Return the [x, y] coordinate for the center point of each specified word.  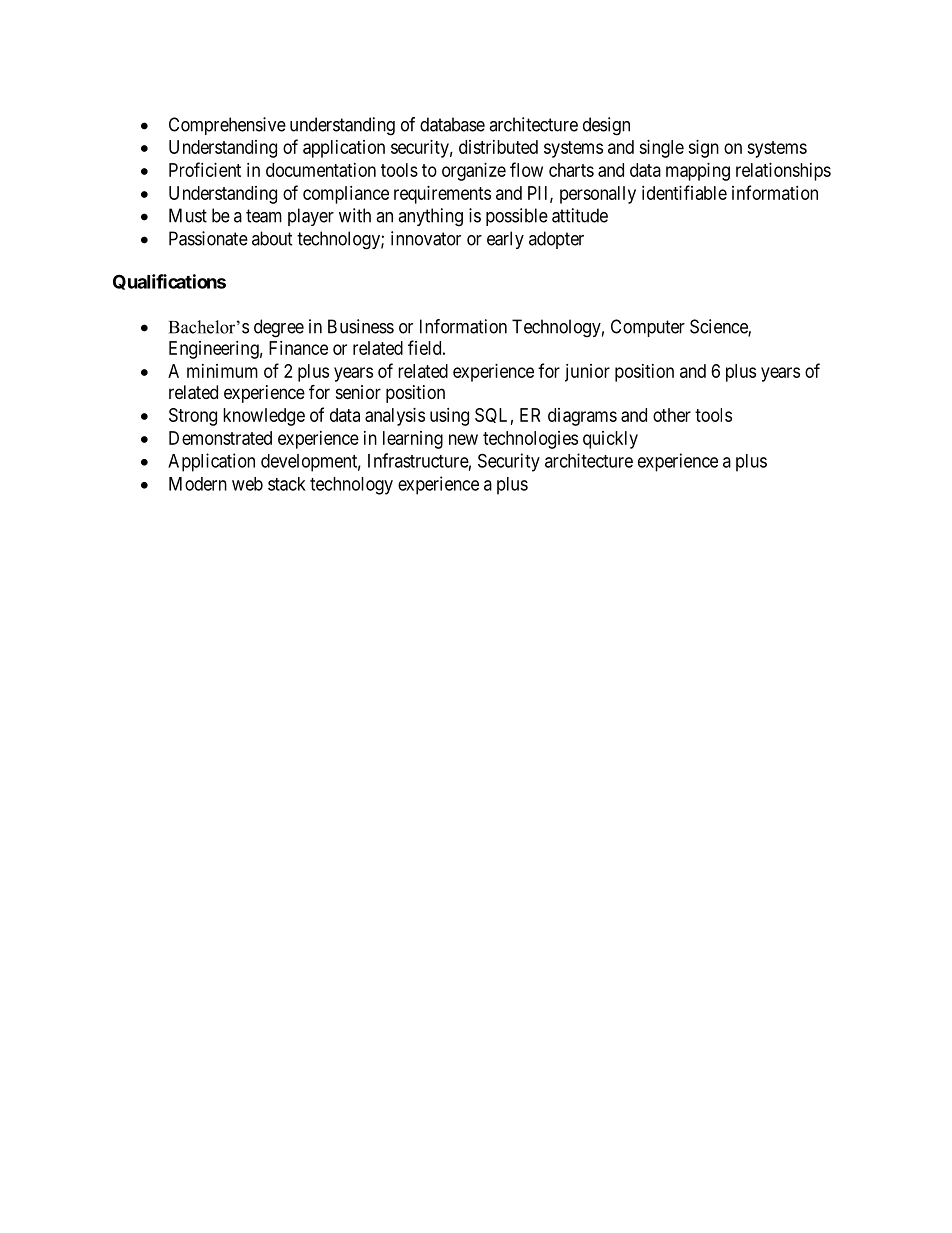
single [661, 149]
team [264, 216]
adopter [556, 240]
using [449, 417]
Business [361, 326]
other [672, 415]
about [272, 238]
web [247, 484]
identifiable [684, 192]
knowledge [264, 417]
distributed [498, 147]
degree [279, 328]
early [505, 240]
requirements [442, 195]
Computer [648, 328]
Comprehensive [227, 126]
